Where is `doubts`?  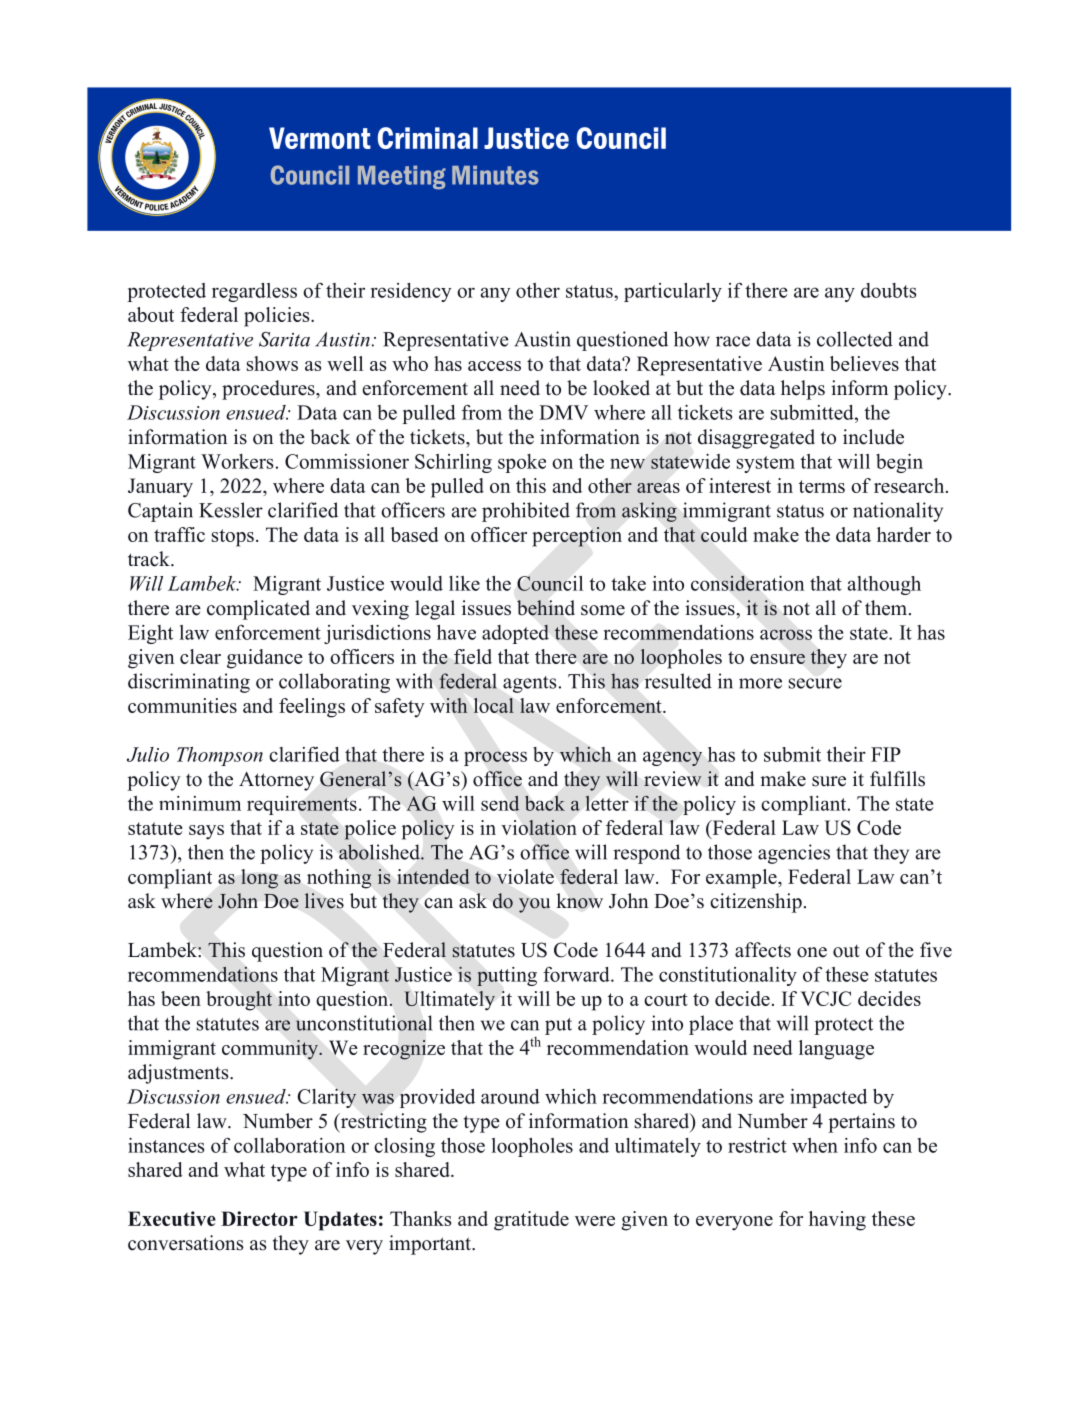 doubts is located at coordinates (888, 290).
